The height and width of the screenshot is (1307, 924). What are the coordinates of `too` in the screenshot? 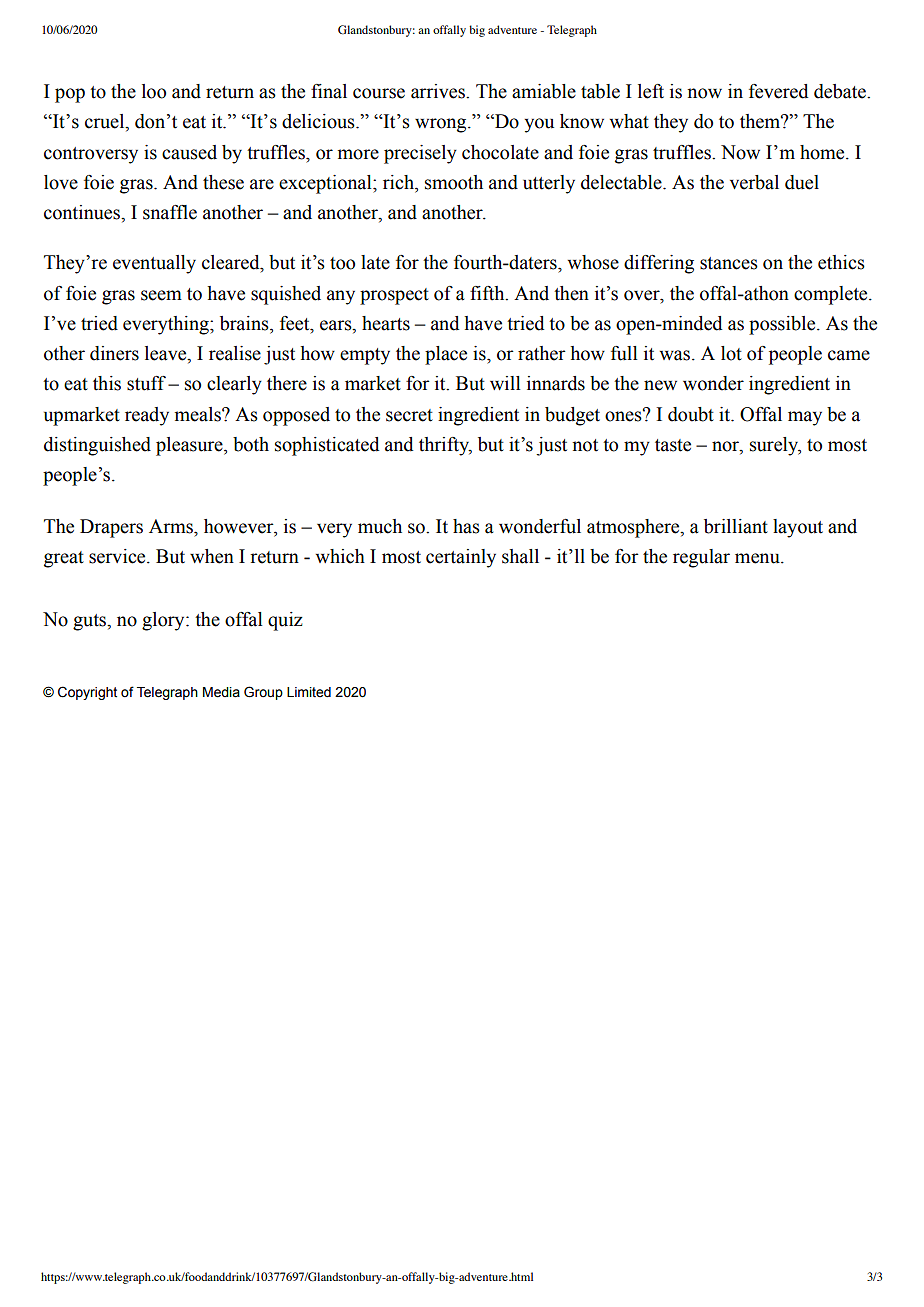 It's located at (342, 263).
